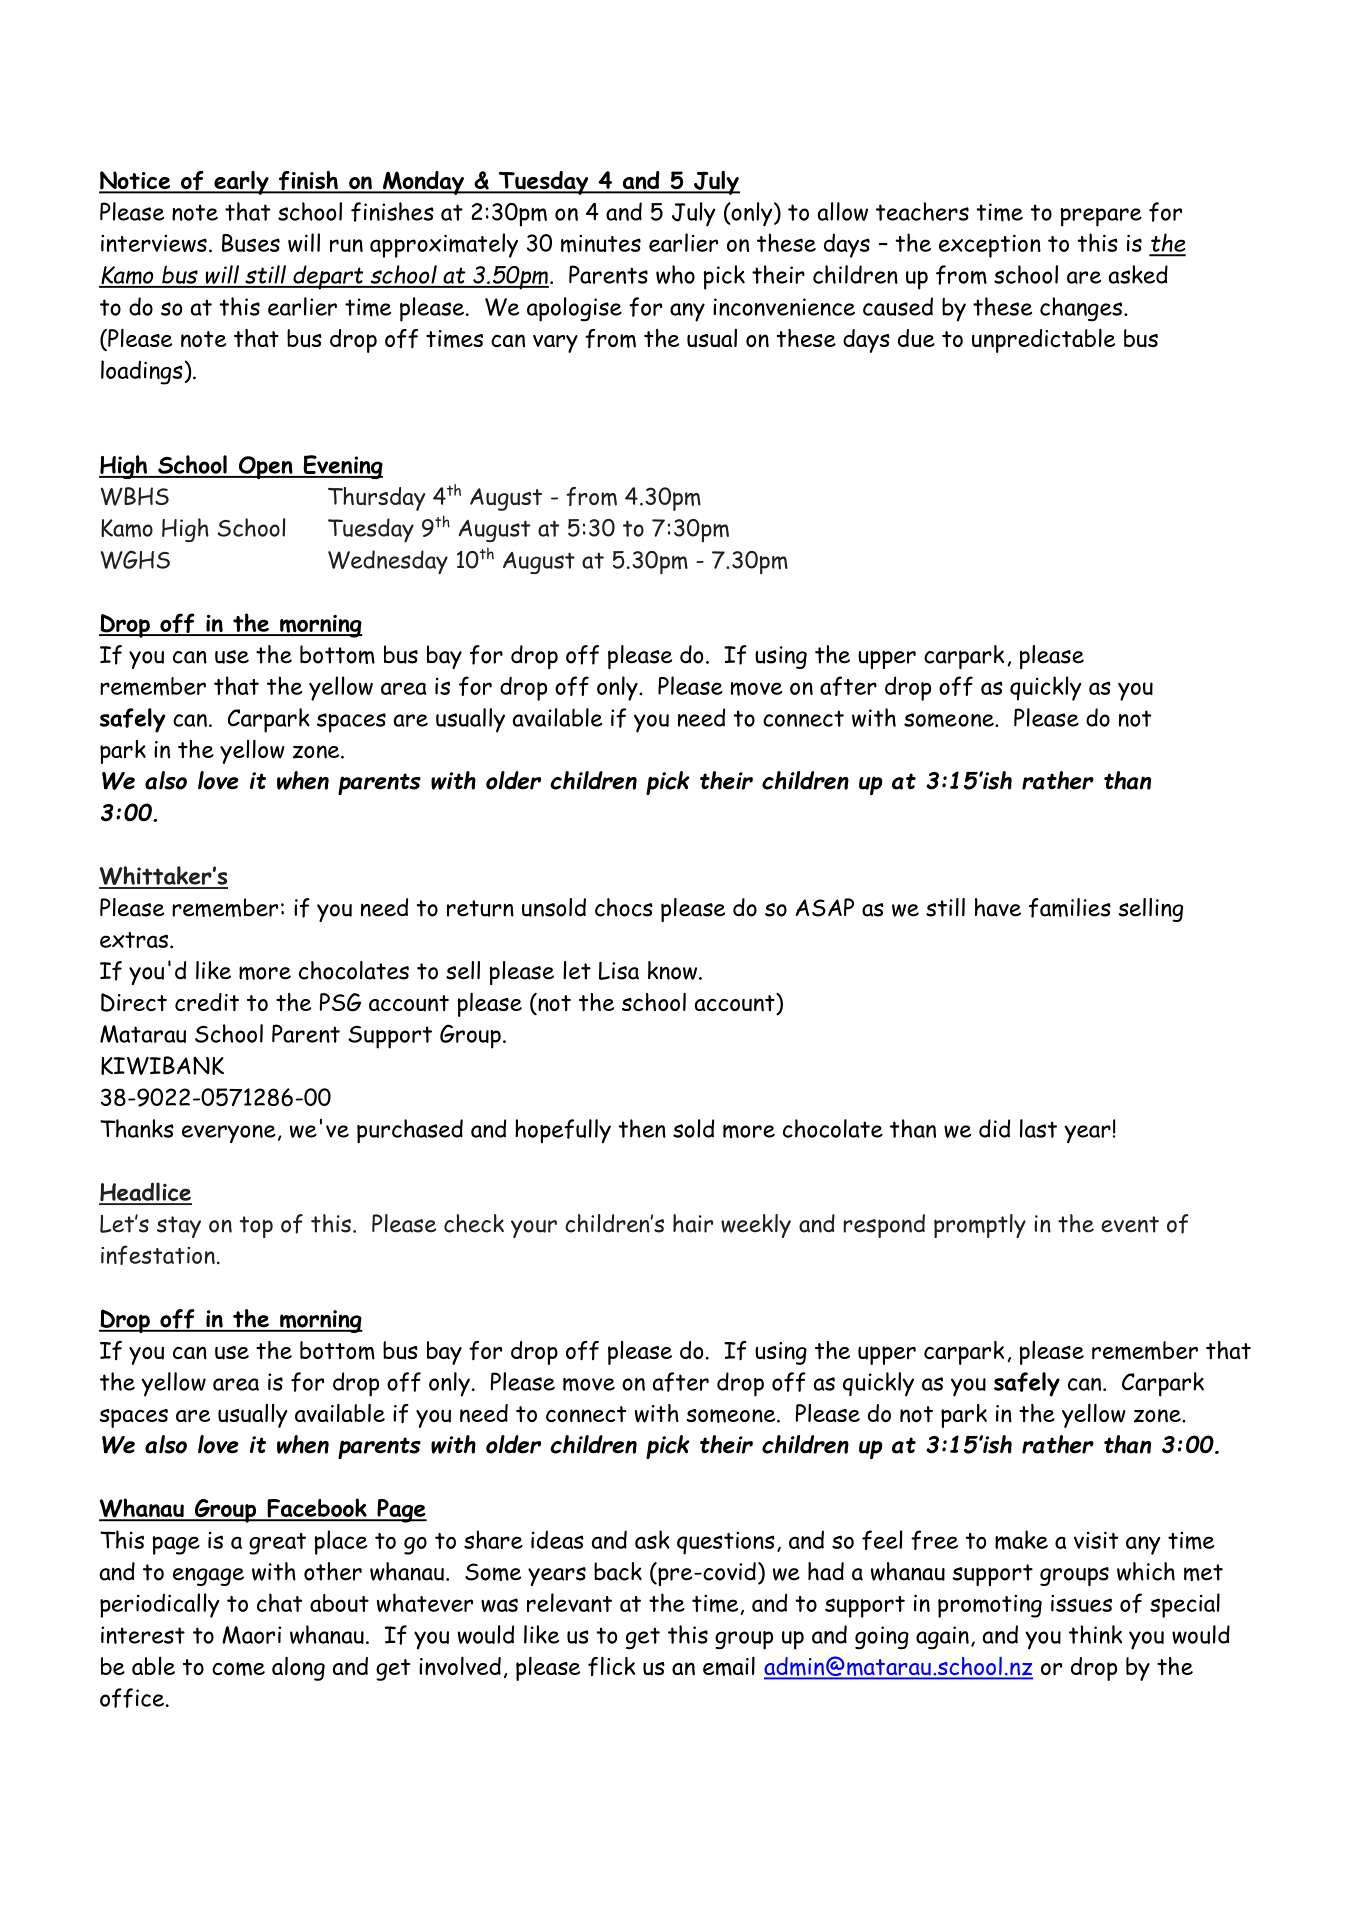  I want to click on then, so click(642, 1128).
